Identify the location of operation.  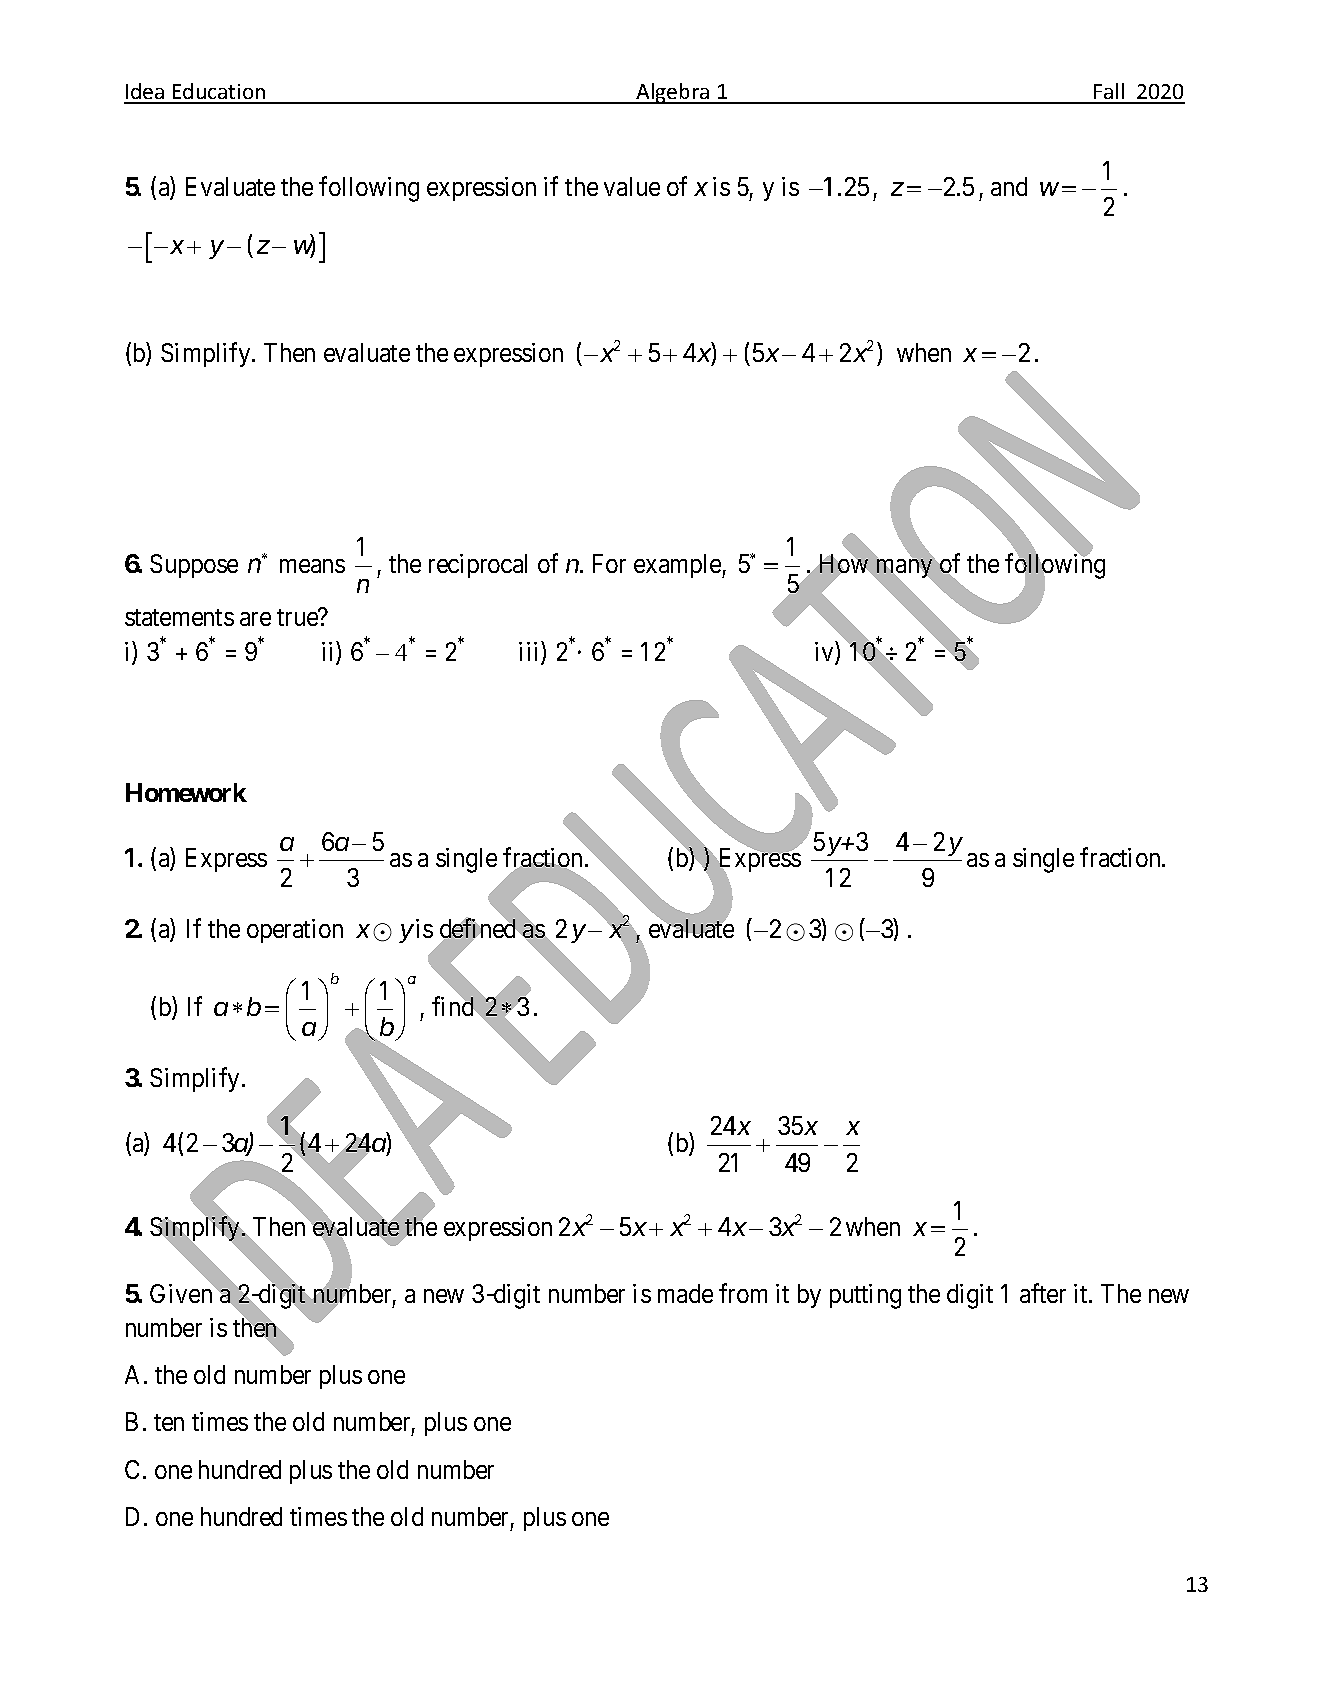
(295, 931).
